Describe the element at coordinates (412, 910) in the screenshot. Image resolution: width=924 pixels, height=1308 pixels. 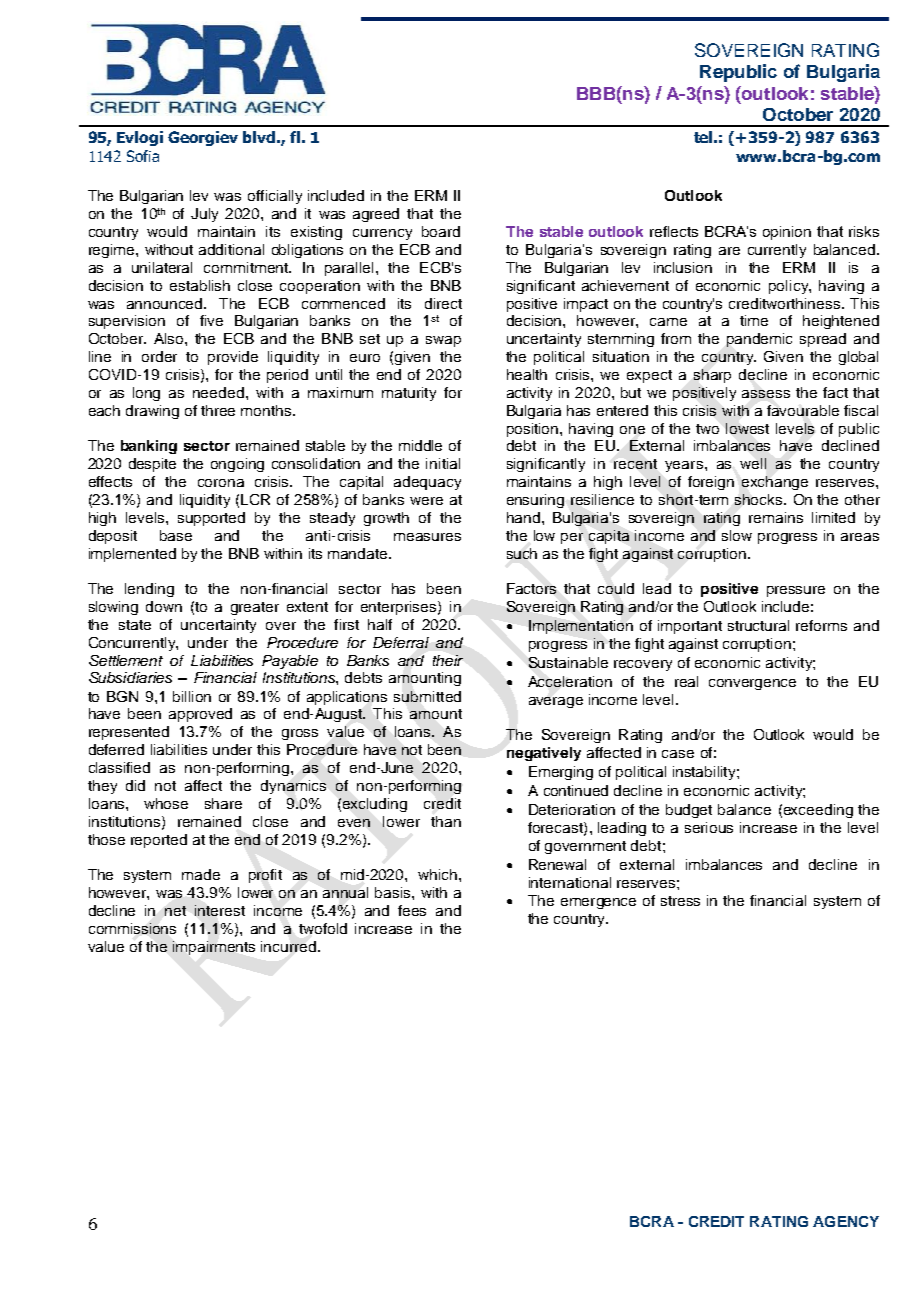
I see `fees` at that location.
